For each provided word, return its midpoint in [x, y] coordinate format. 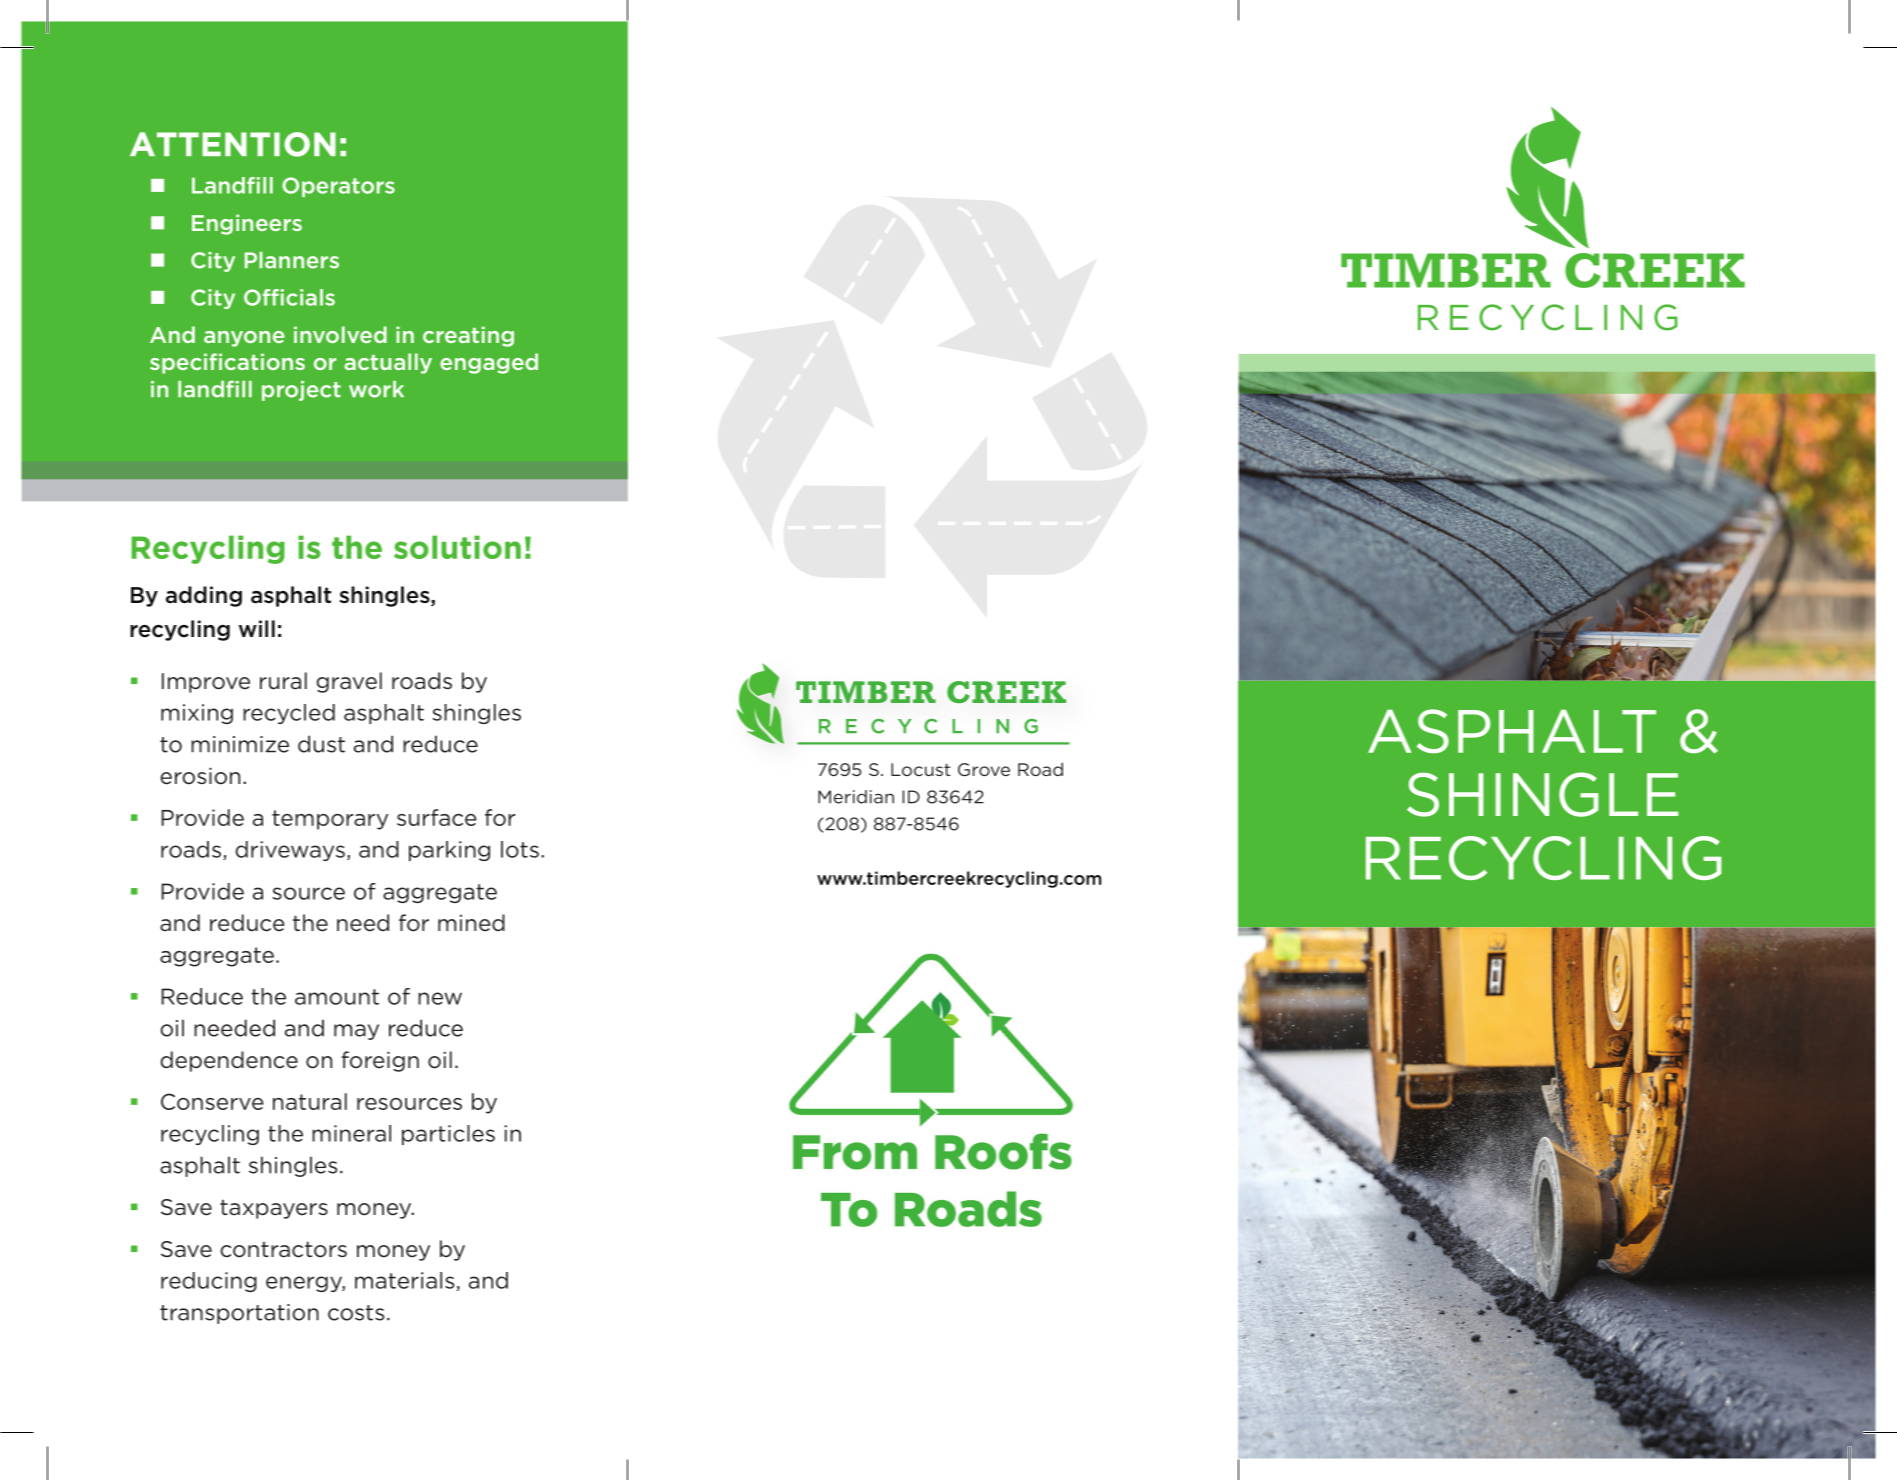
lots [520, 849]
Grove [984, 769]
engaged [489, 363]
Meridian [856, 797]
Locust [921, 769]
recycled [289, 714]
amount [337, 997]
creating [468, 336]
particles [448, 1135]
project [301, 391]
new [440, 998]
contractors [283, 1249]
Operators [338, 187]
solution [457, 547]
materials [406, 1281]
